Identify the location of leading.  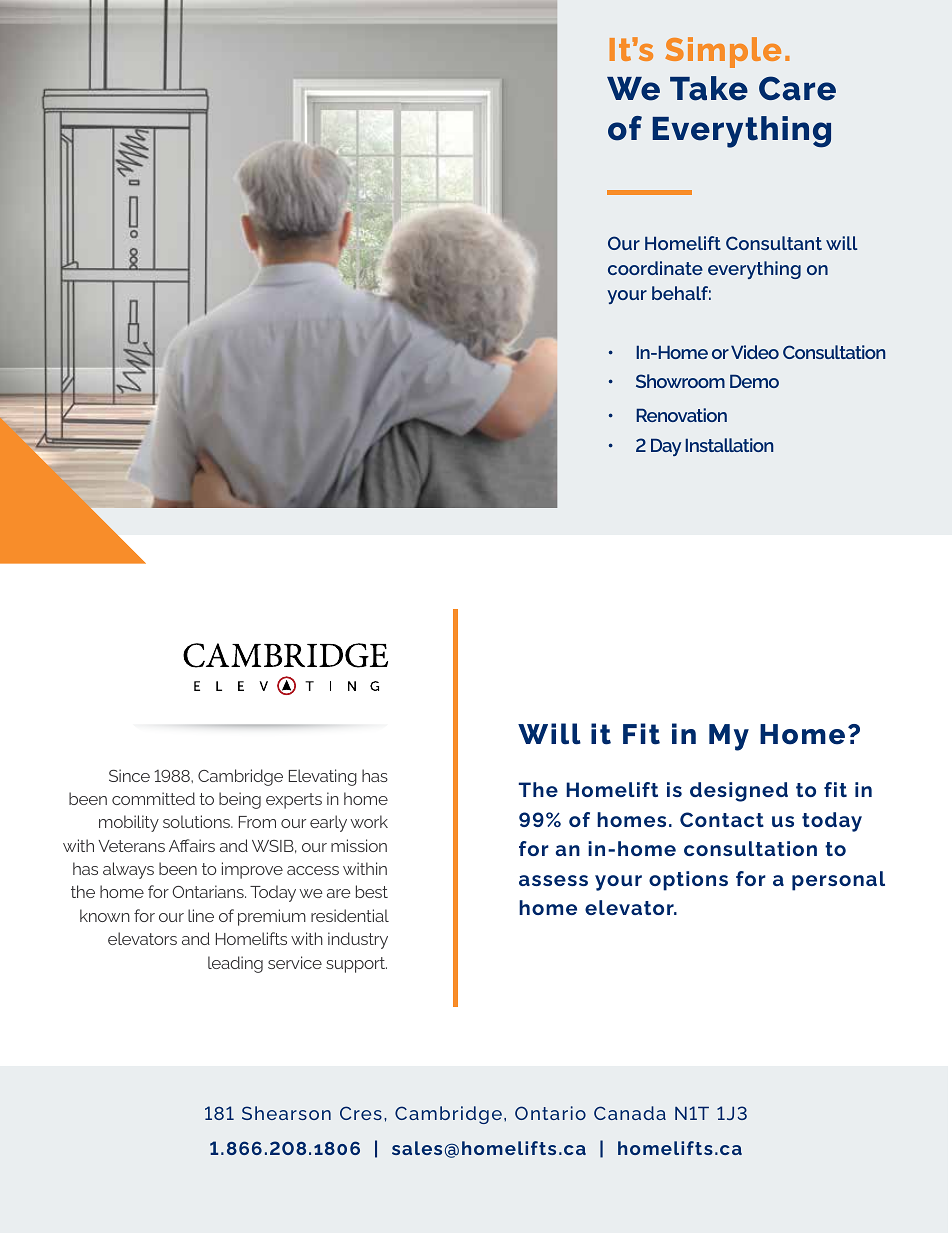
(235, 964).
